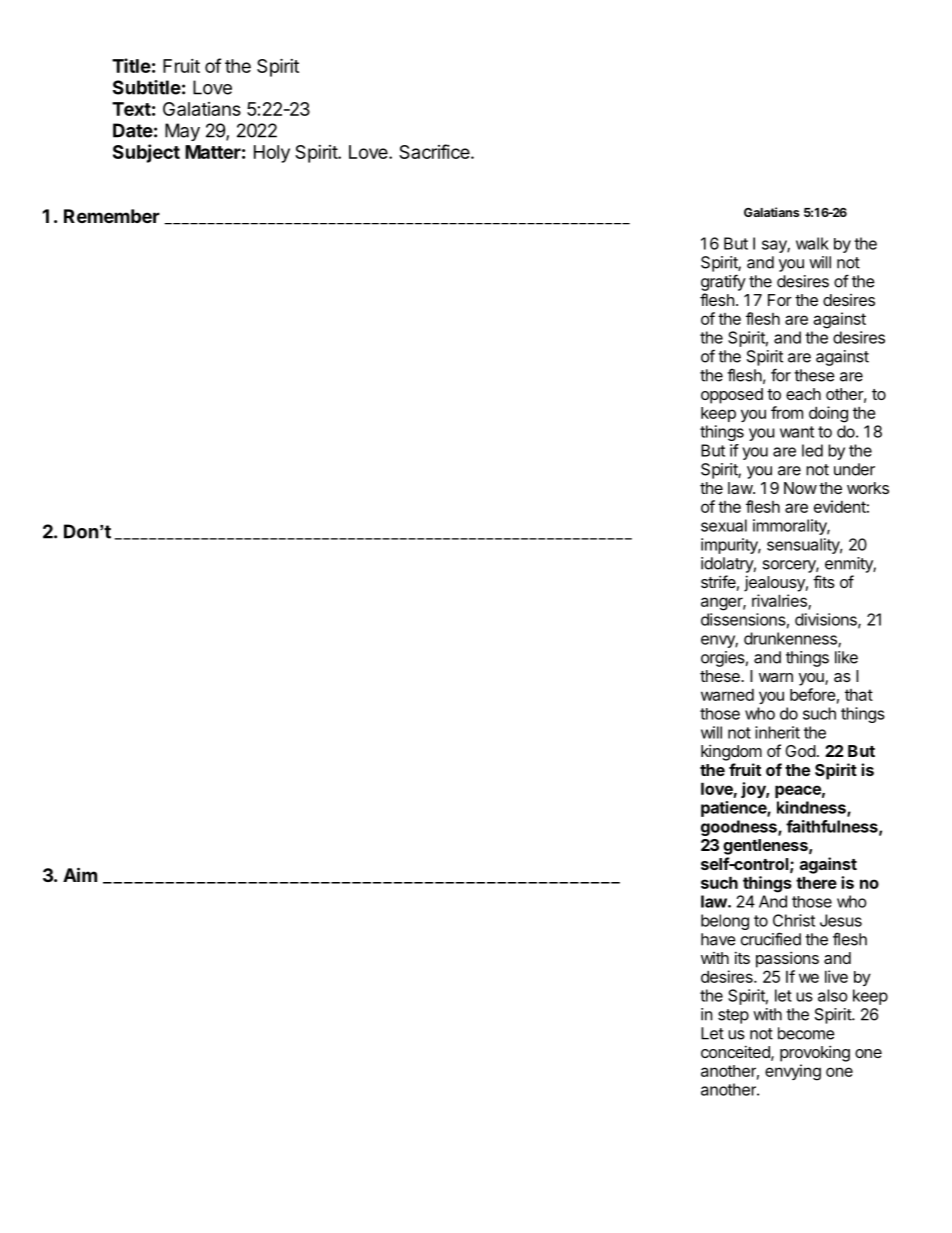  Describe the element at coordinates (146, 153) in the screenshot. I see `Subject` at that location.
